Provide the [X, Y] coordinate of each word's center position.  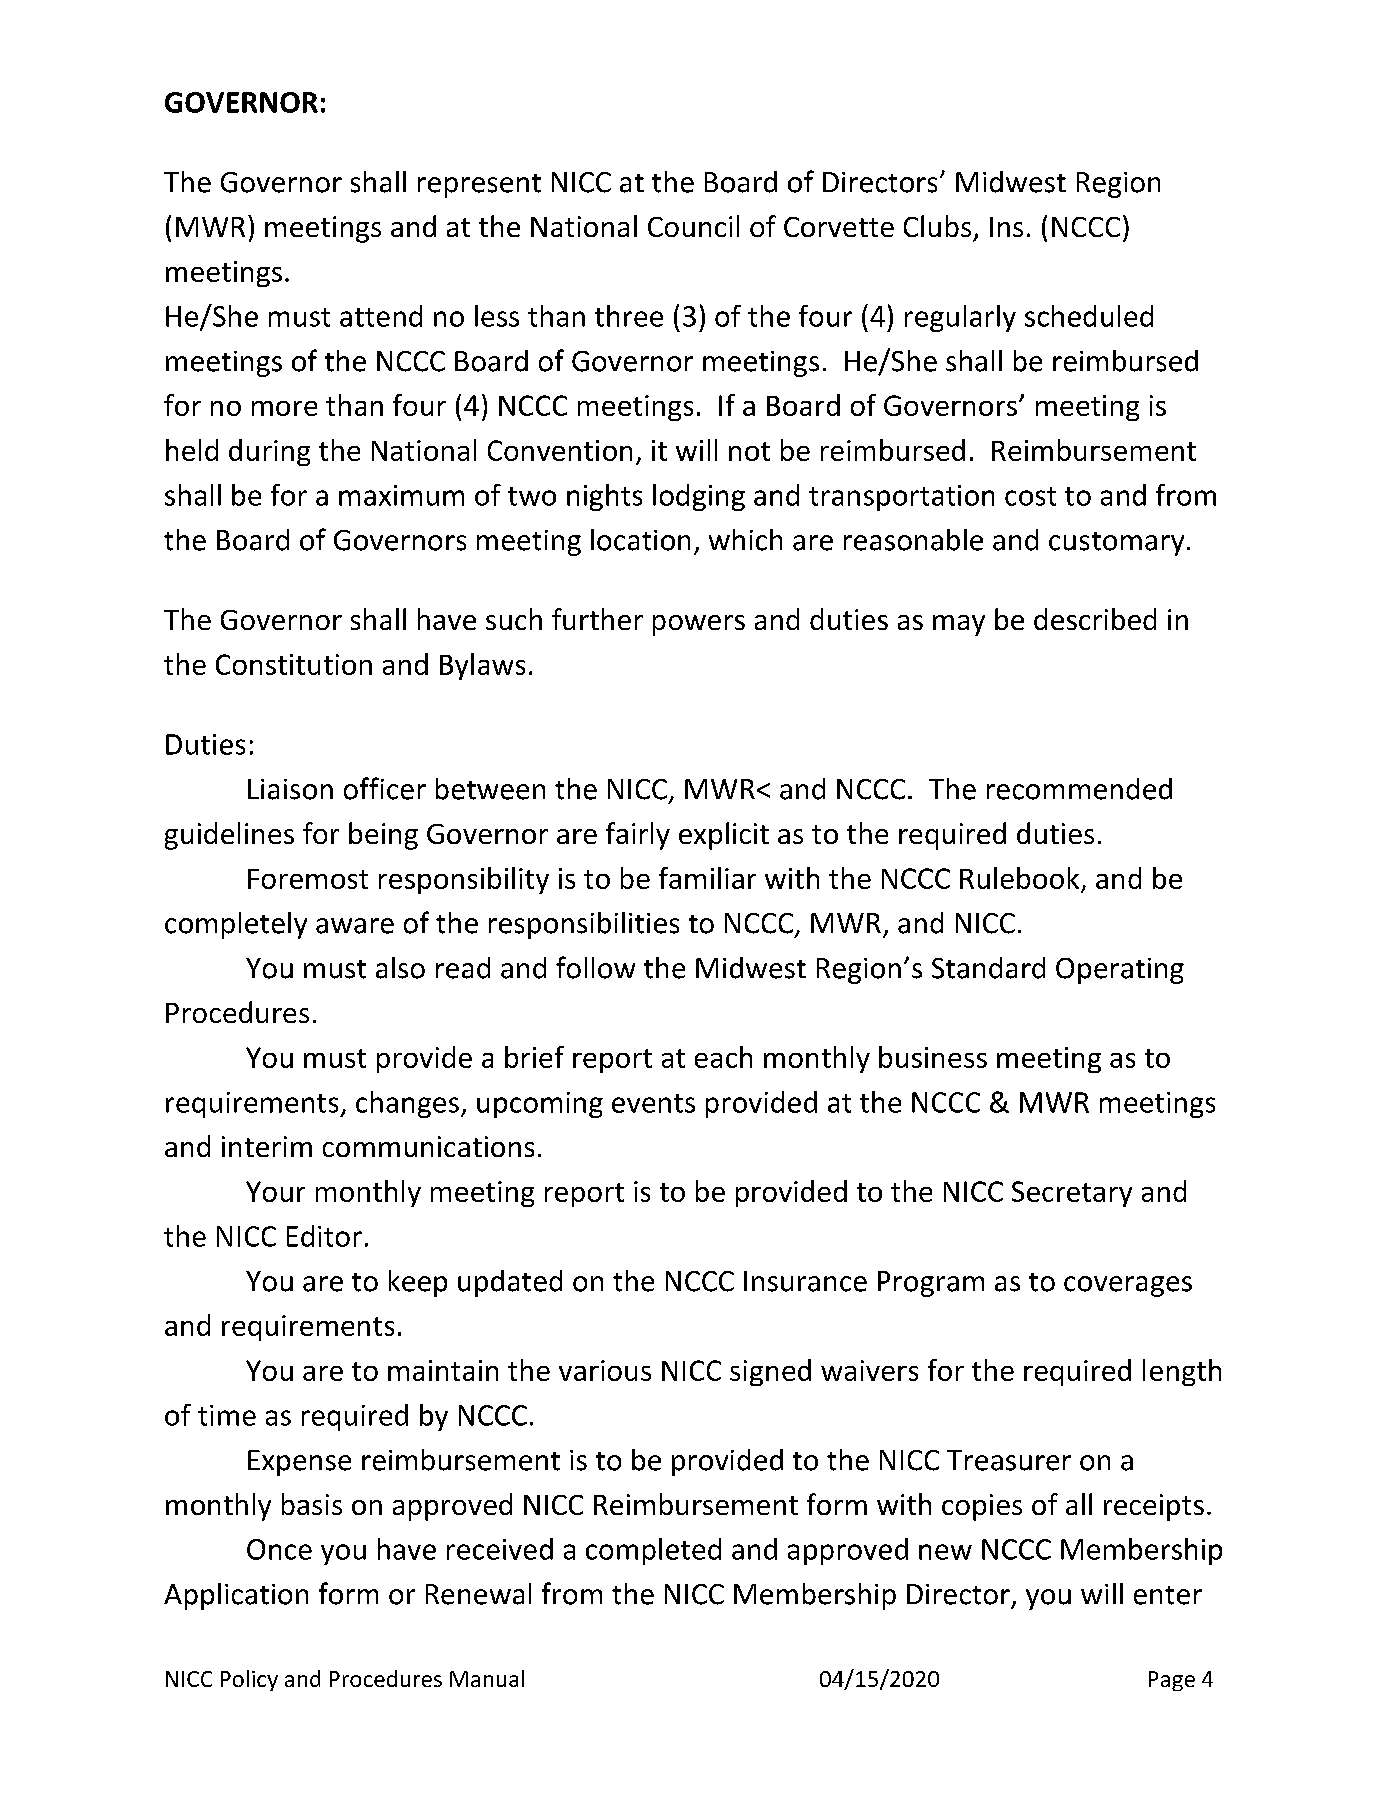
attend [381, 316]
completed [653, 1551]
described [1095, 619]
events [653, 1103]
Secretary [1072, 1194]
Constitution [294, 664]
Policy [249, 1680]
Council [693, 226]
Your [275, 1191]
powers [699, 625]
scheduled [1089, 316]
